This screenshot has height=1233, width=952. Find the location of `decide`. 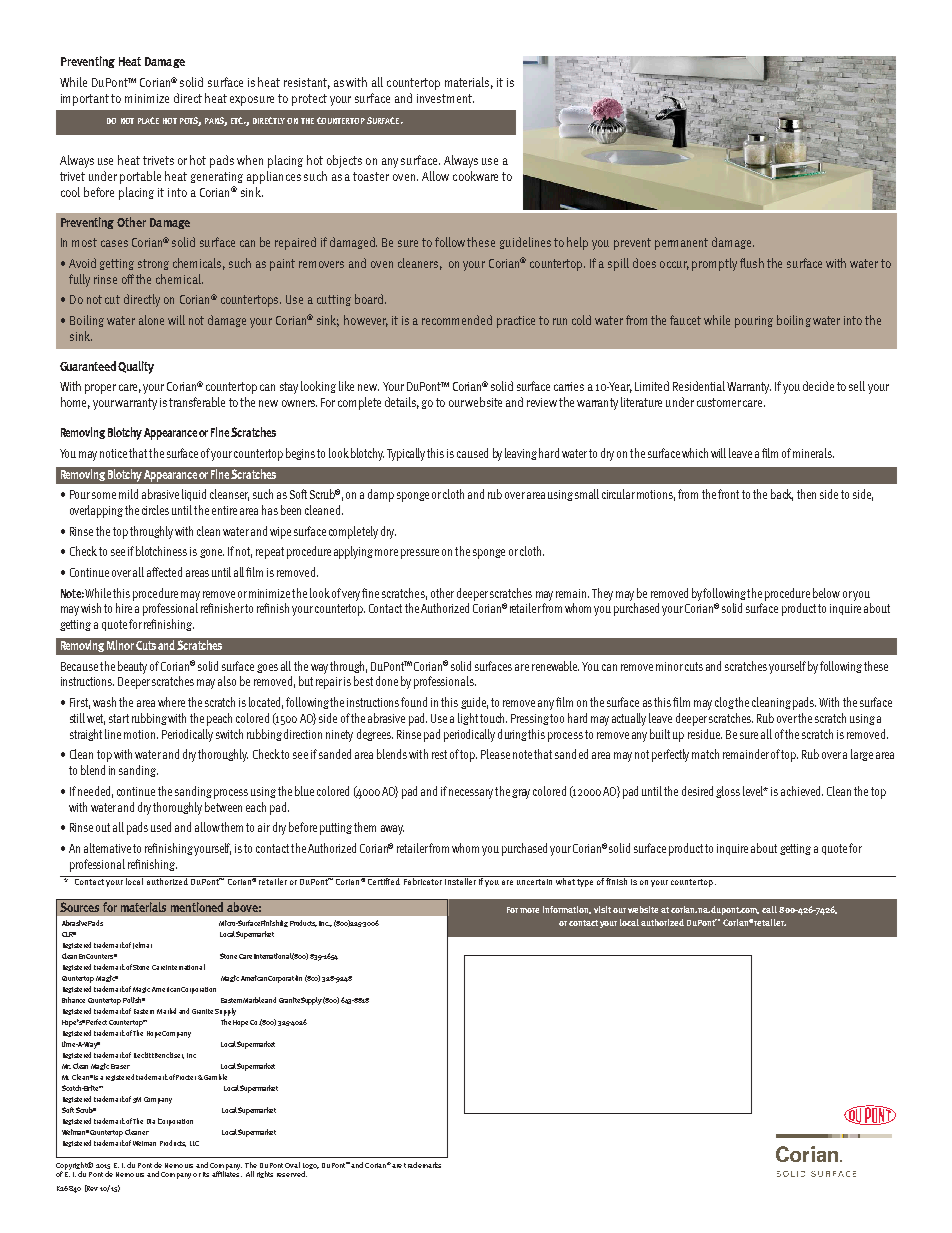

decide is located at coordinates (818, 386).
